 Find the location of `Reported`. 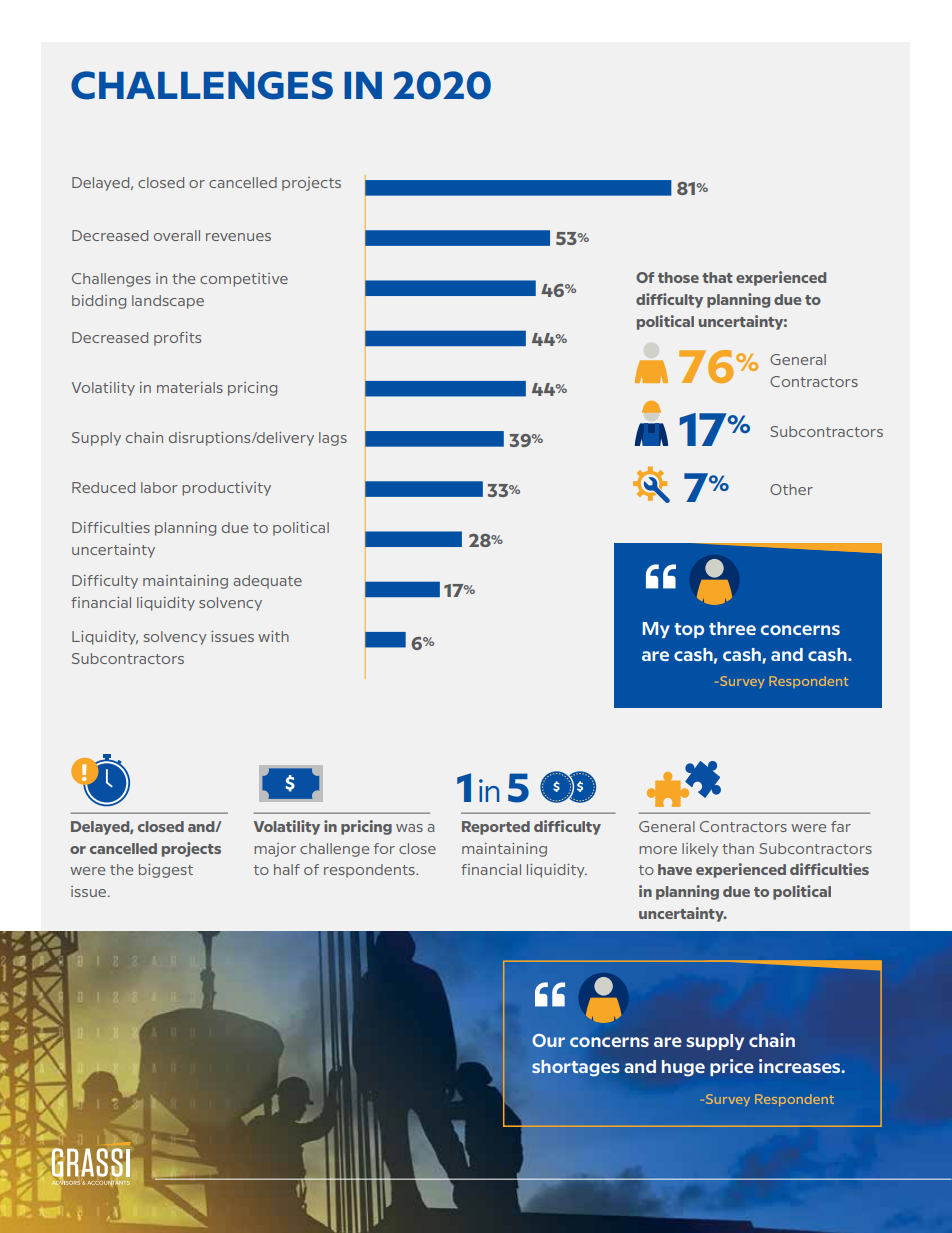

Reported is located at coordinates (496, 828).
